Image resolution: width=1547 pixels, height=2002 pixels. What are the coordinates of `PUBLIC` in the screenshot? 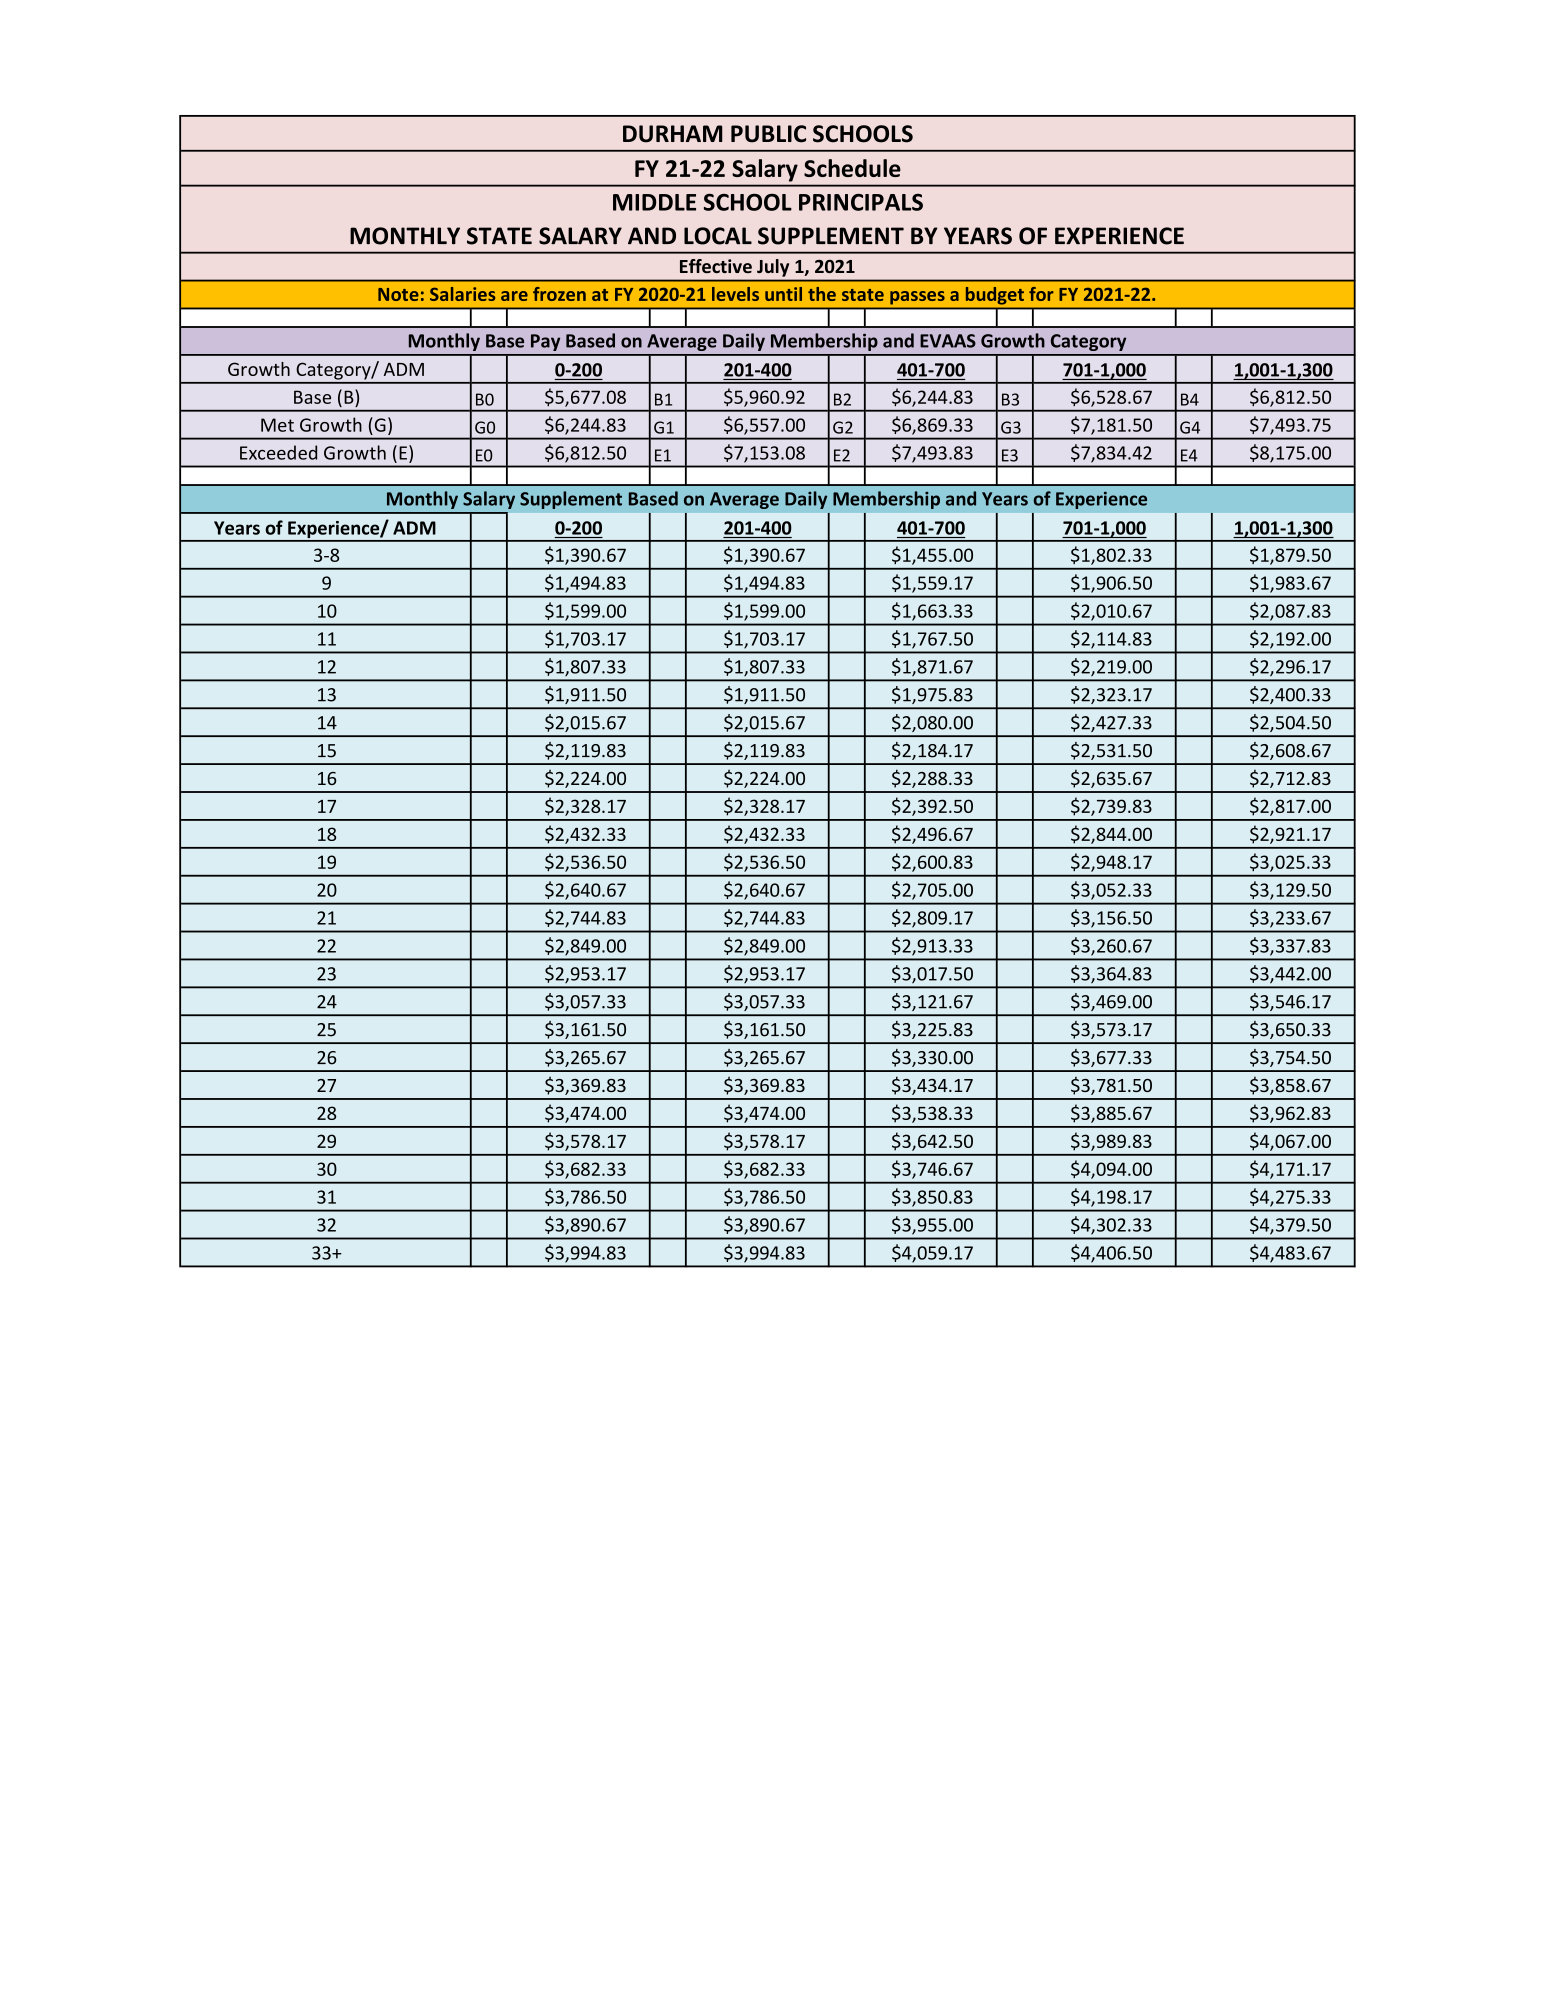 It's located at (768, 134).
